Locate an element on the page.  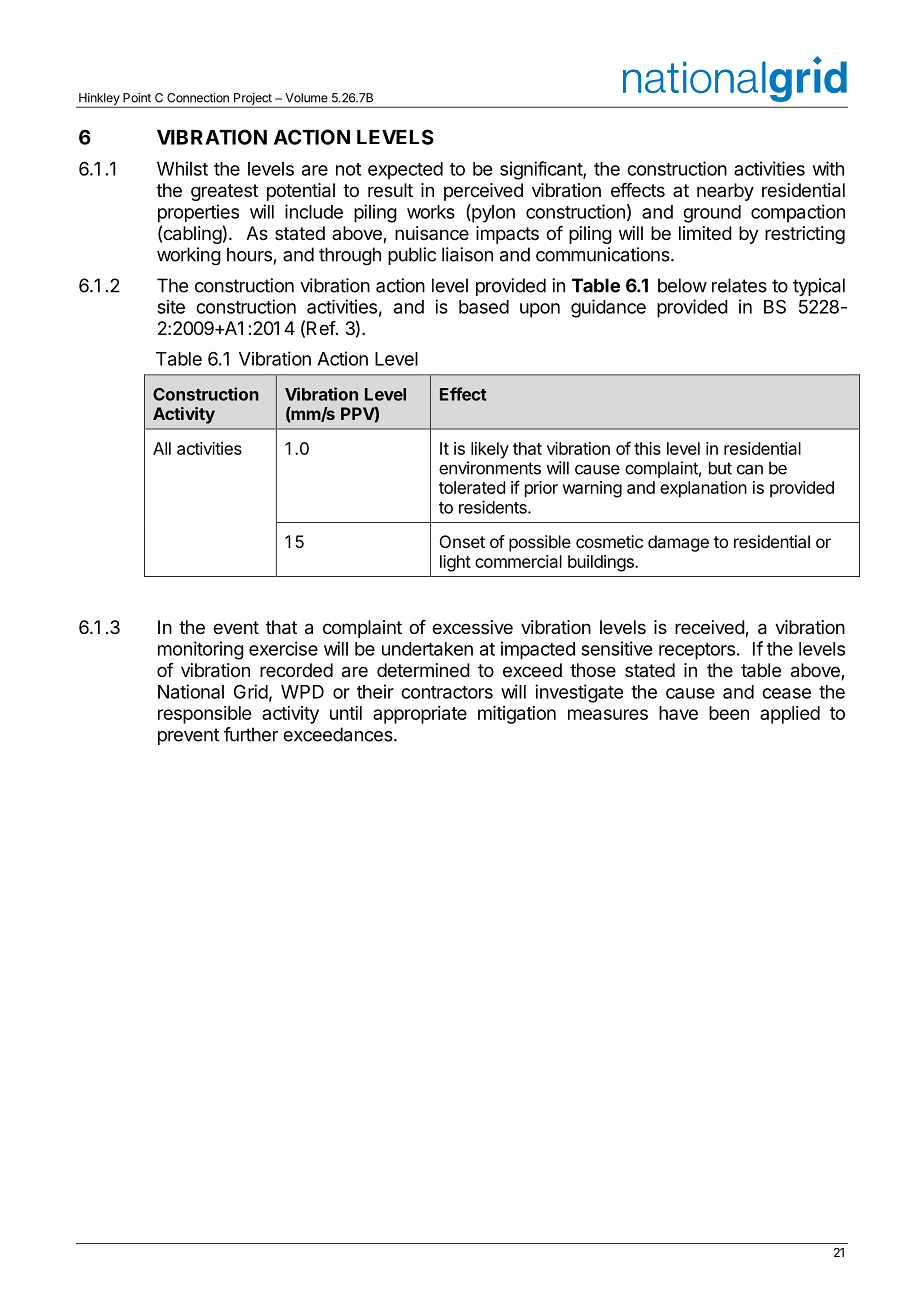
All is located at coordinates (162, 448).
